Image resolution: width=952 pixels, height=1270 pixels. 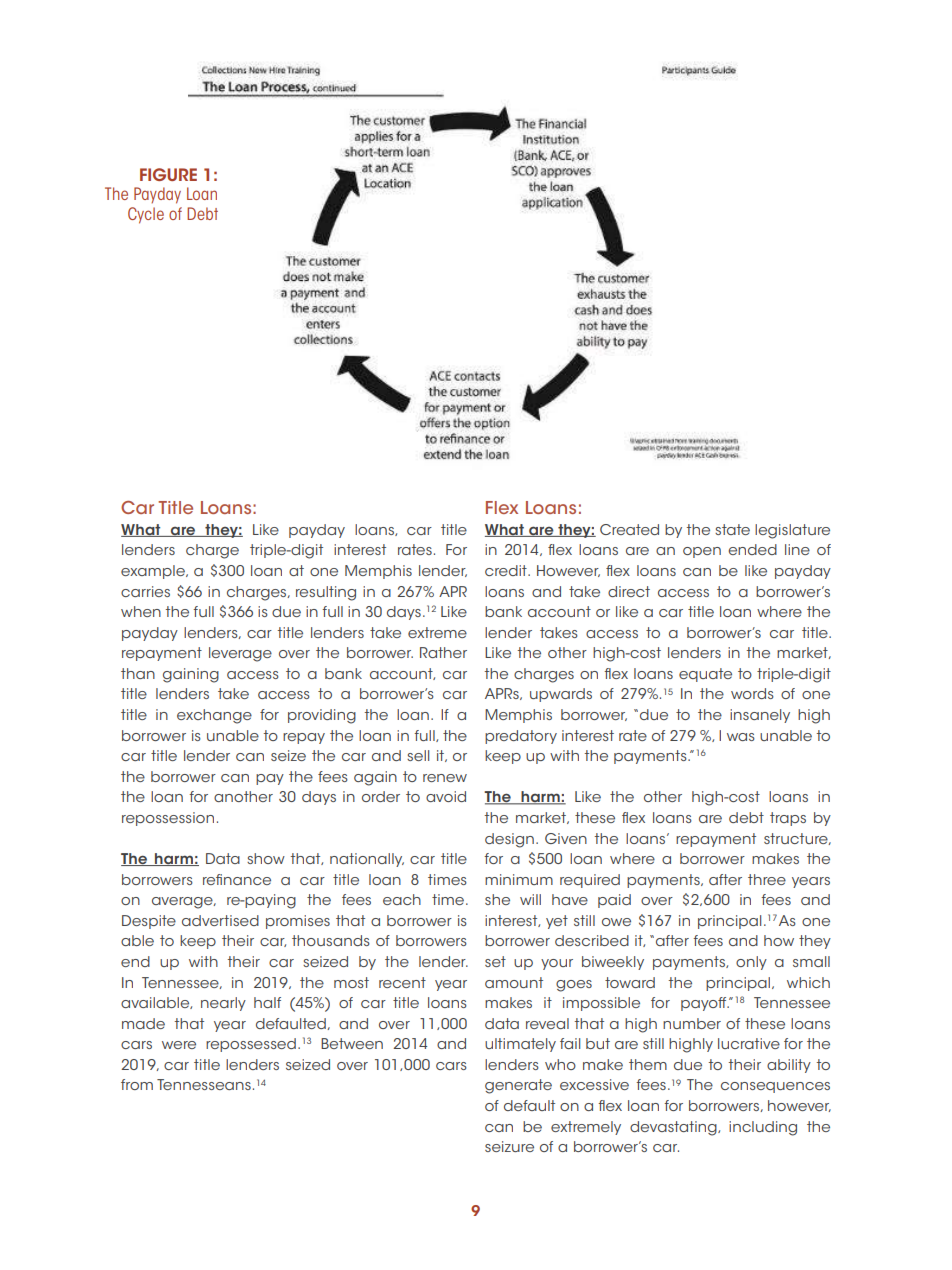 I want to click on equate, so click(x=705, y=675).
